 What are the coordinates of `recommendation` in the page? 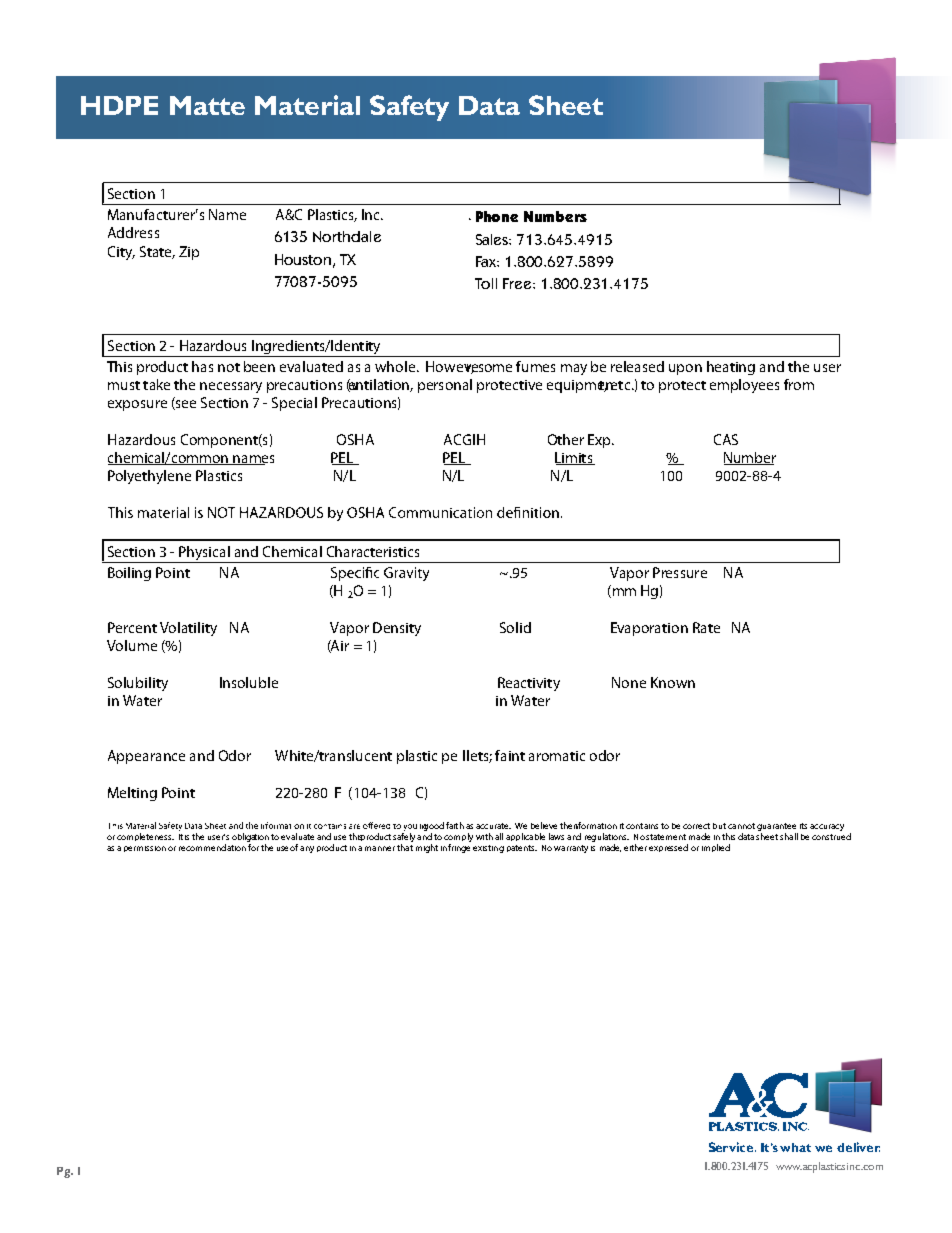 It's located at (212, 847).
